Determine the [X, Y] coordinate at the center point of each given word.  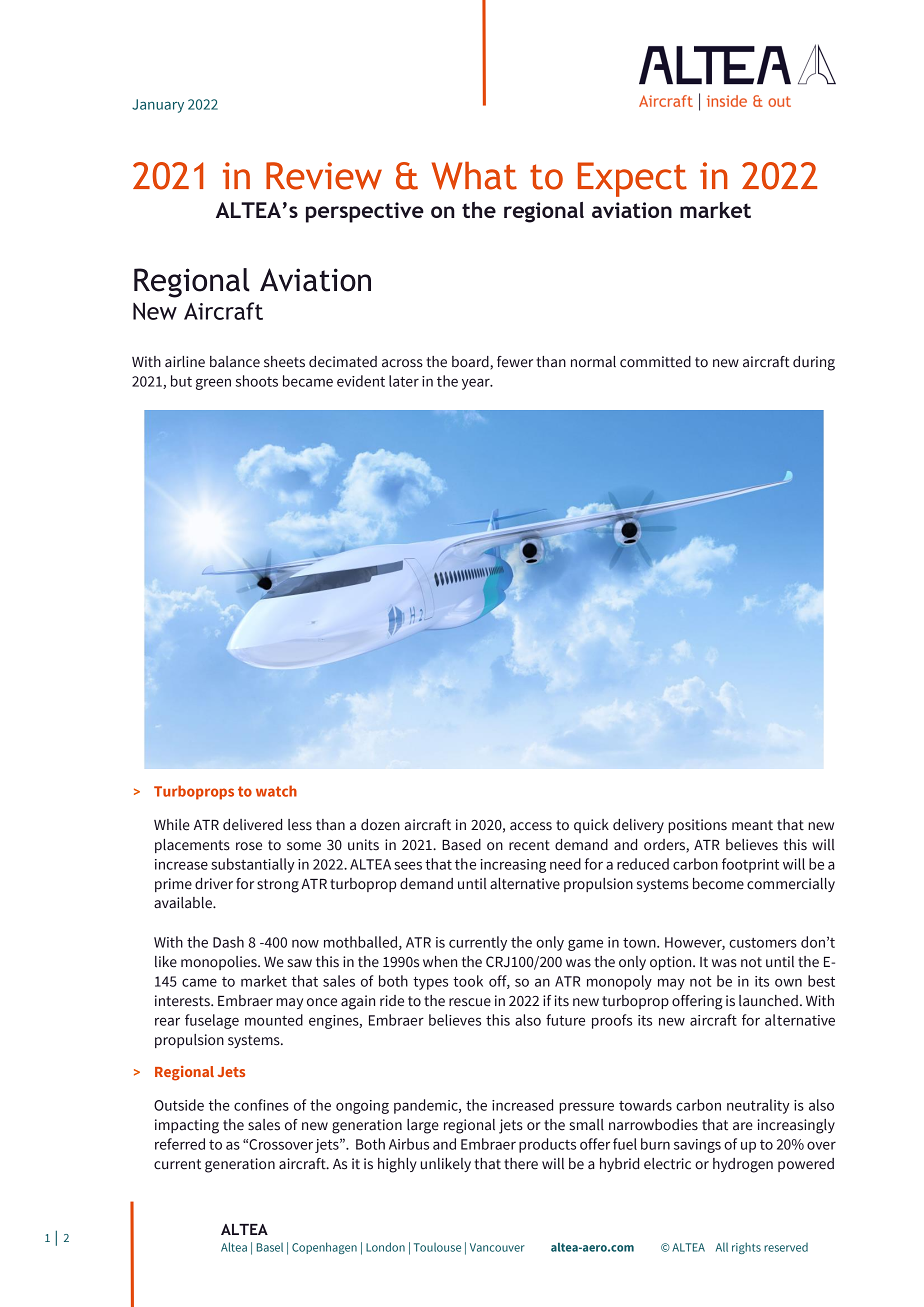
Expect [632, 179]
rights [746, 1248]
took [468, 981]
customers [763, 943]
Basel [270, 1247]
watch [276, 791]
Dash [228, 942]
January [158, 106]
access [531, 826]
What [474, 176]
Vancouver [497, 1247]
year [477, 384]
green [213, 384]
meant [752, 825]
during [814, 363]
